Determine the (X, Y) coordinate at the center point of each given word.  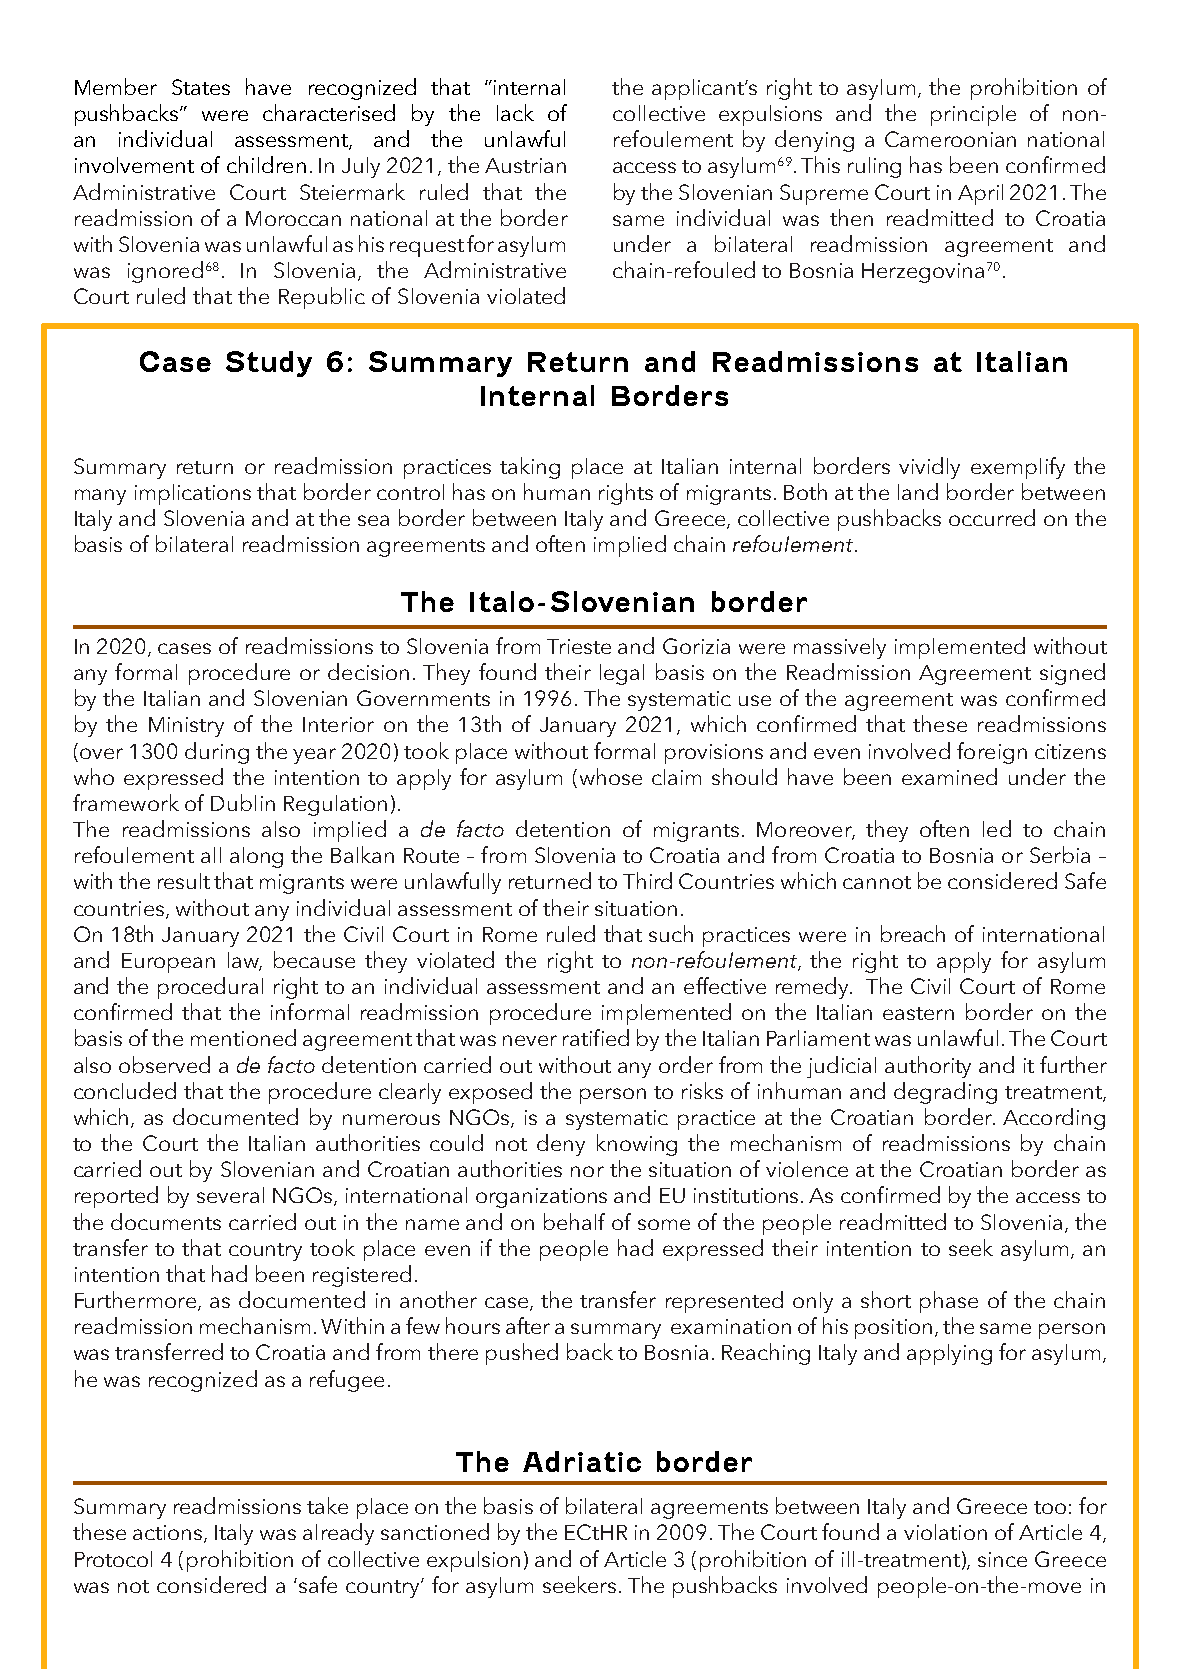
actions (169, 1534)
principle (973, 115)
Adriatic (582, 1461)
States (201, 87)
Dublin (243, 802)
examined (949, 776)
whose (611, 776)
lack (515, 112)
